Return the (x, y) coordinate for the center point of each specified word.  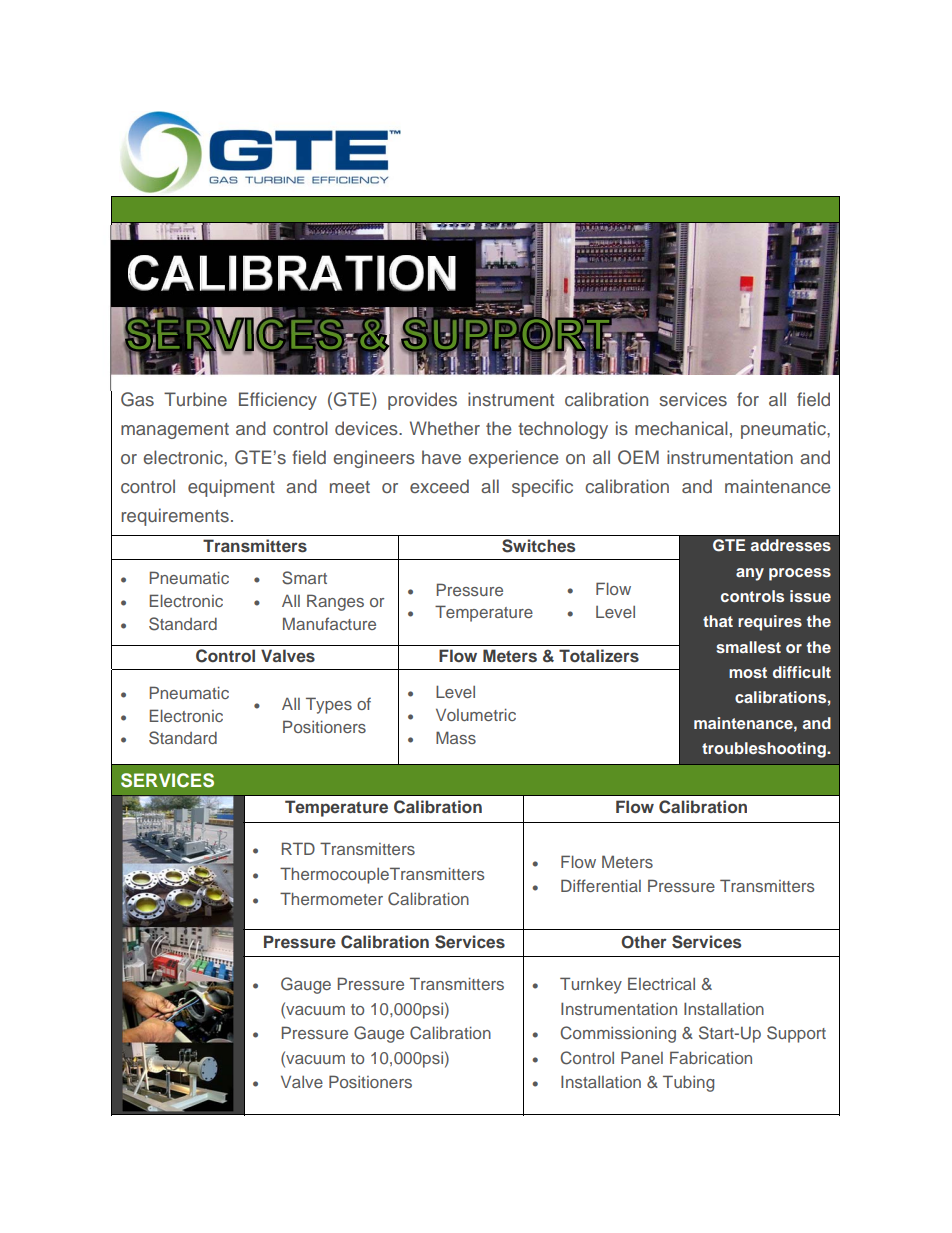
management (175, 431)
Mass (456, 737)
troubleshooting (765, 750)
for (748, 399)
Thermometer (331, 898)
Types (329, 705)
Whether (445, 428)
